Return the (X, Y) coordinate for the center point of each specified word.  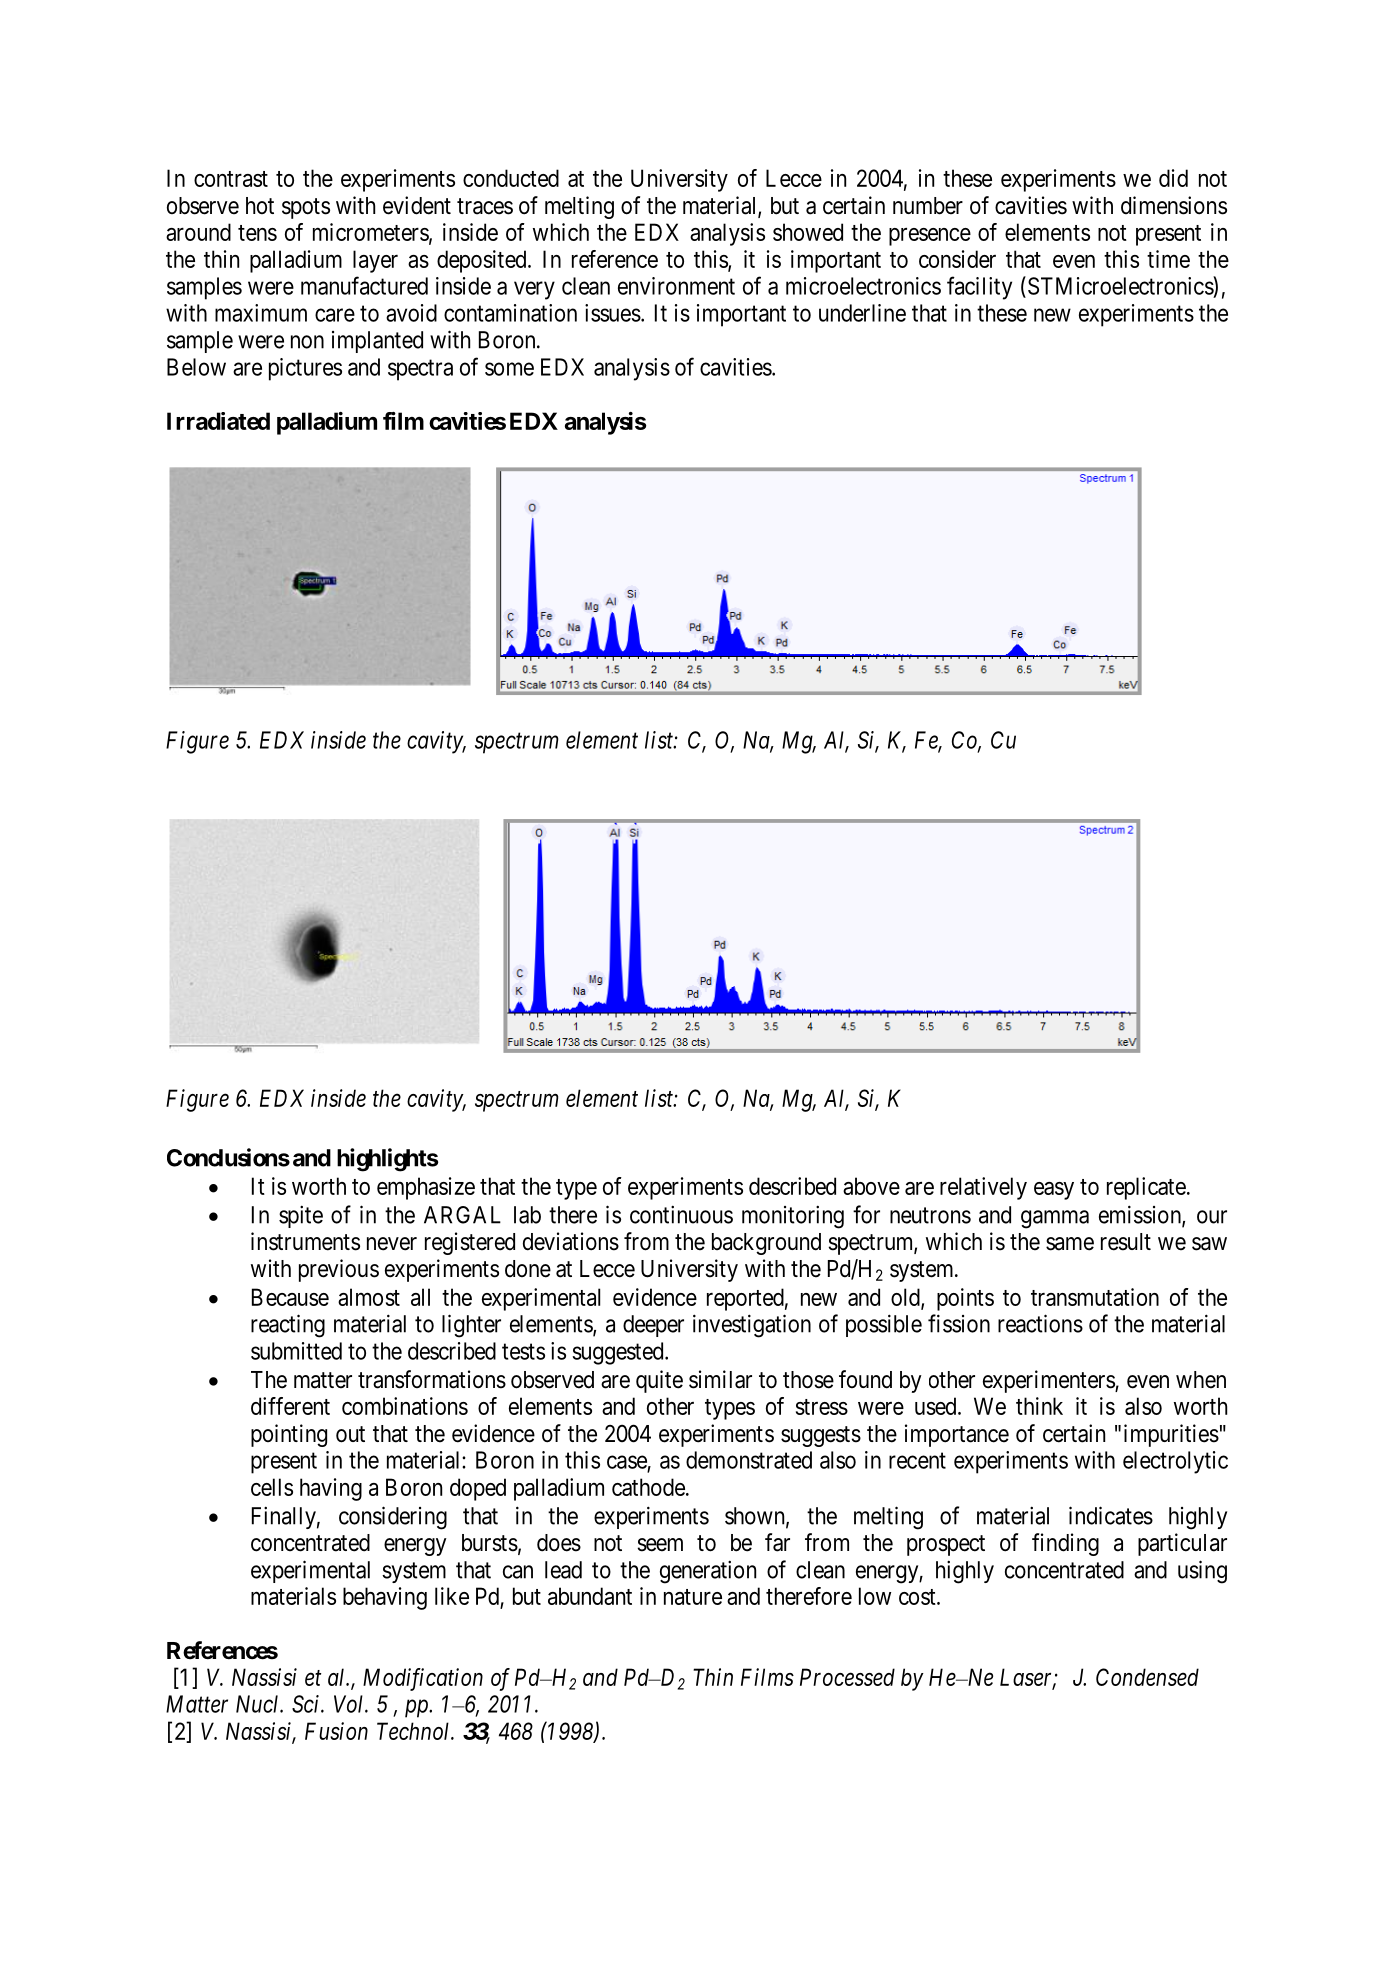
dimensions (1174, 205)
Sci (307, 1704)
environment (676, 286)
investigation (752, 1326)
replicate (1146, 1188)
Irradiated (218, 421)
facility (979, 288)
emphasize (426, 1188)
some (509, 369)
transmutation (1095, 1297)
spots (306, 208)
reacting (288, 1326)
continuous (681, 1214)
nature (693, 1597)
